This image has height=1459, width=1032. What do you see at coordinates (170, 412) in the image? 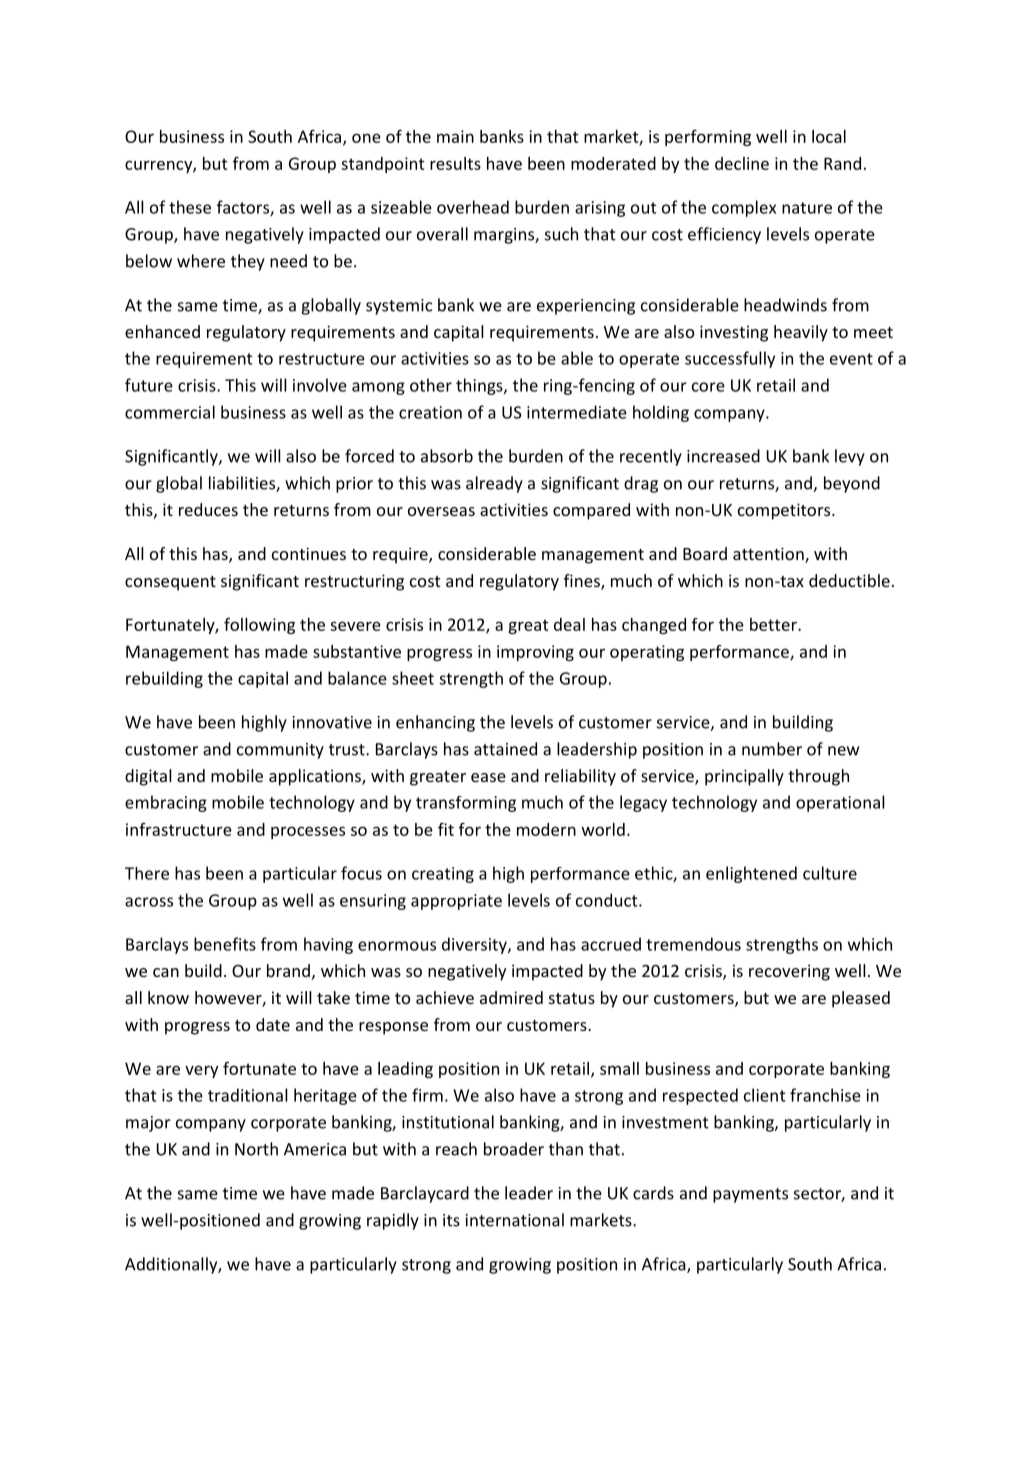
I see `commercial` at bounding box center [170, 412].
